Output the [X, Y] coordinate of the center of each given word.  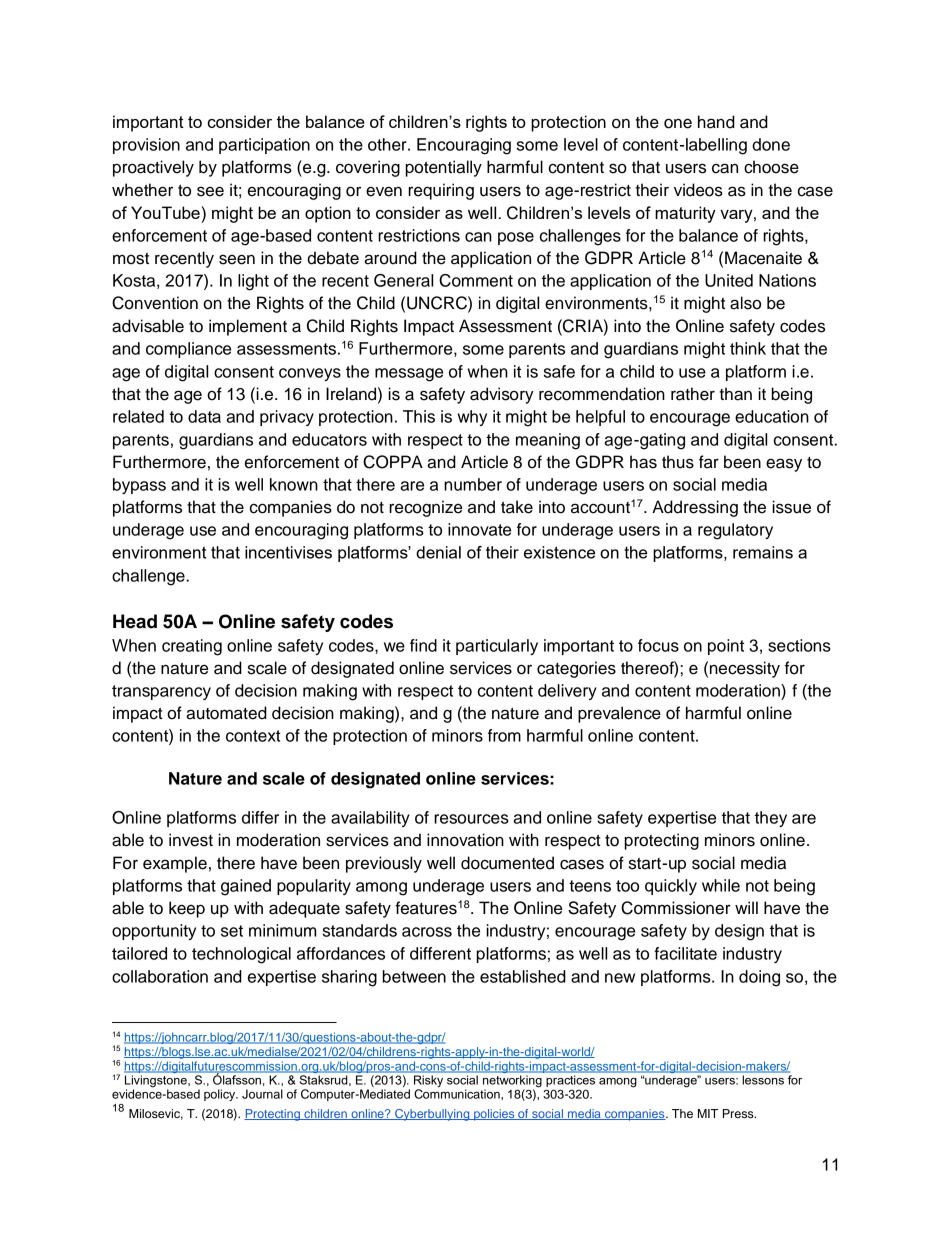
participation [264, 146]
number [473, 484]
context [253, 736]
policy [221, 1095]
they [771, 819]
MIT [708, 1113]
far [709, 462]
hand [716, 122]
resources [471, 819]
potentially [443, 168]
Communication [458, 1093]
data [204, 416]
